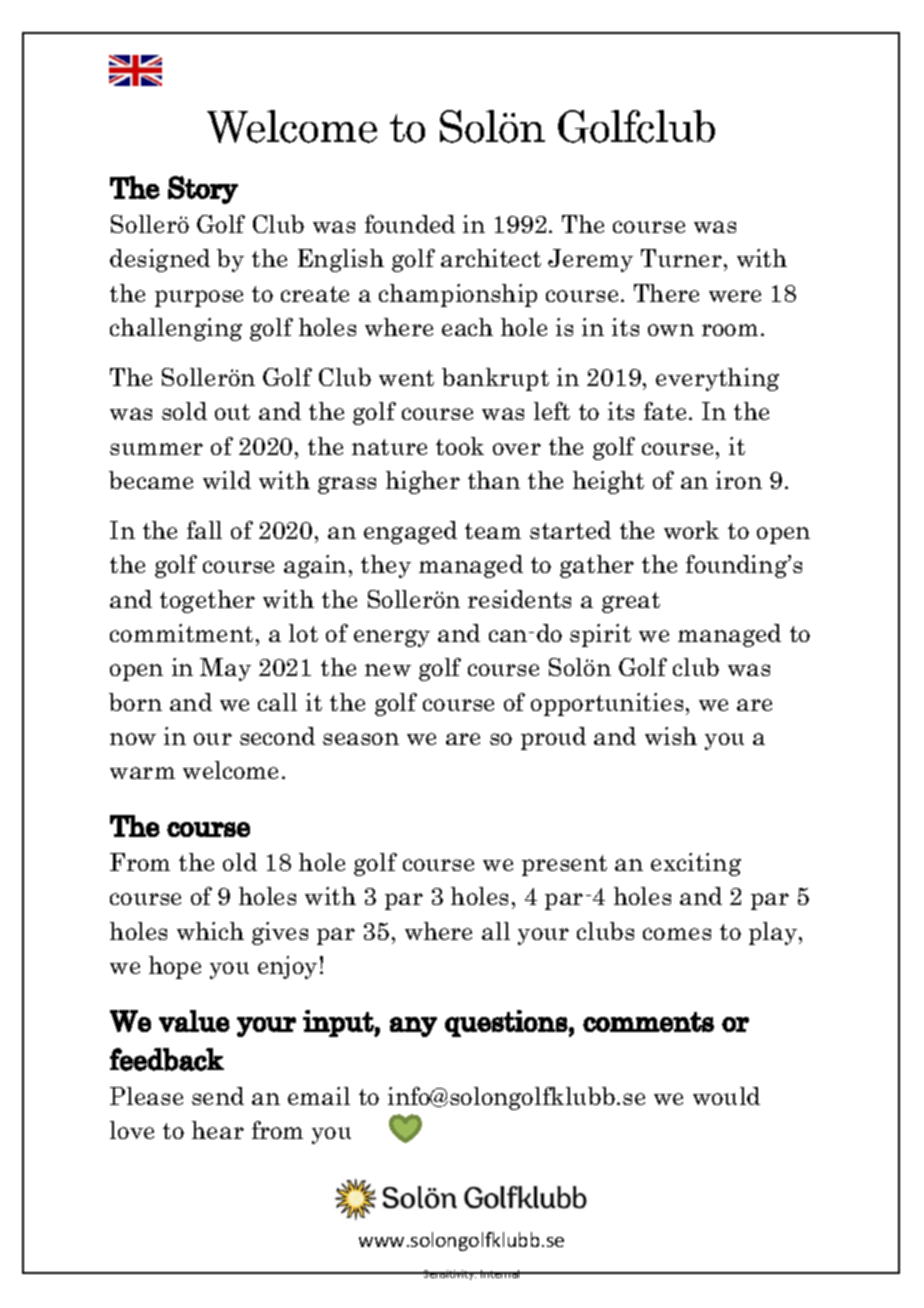  I want to click on hear, so click(218, 1130).
